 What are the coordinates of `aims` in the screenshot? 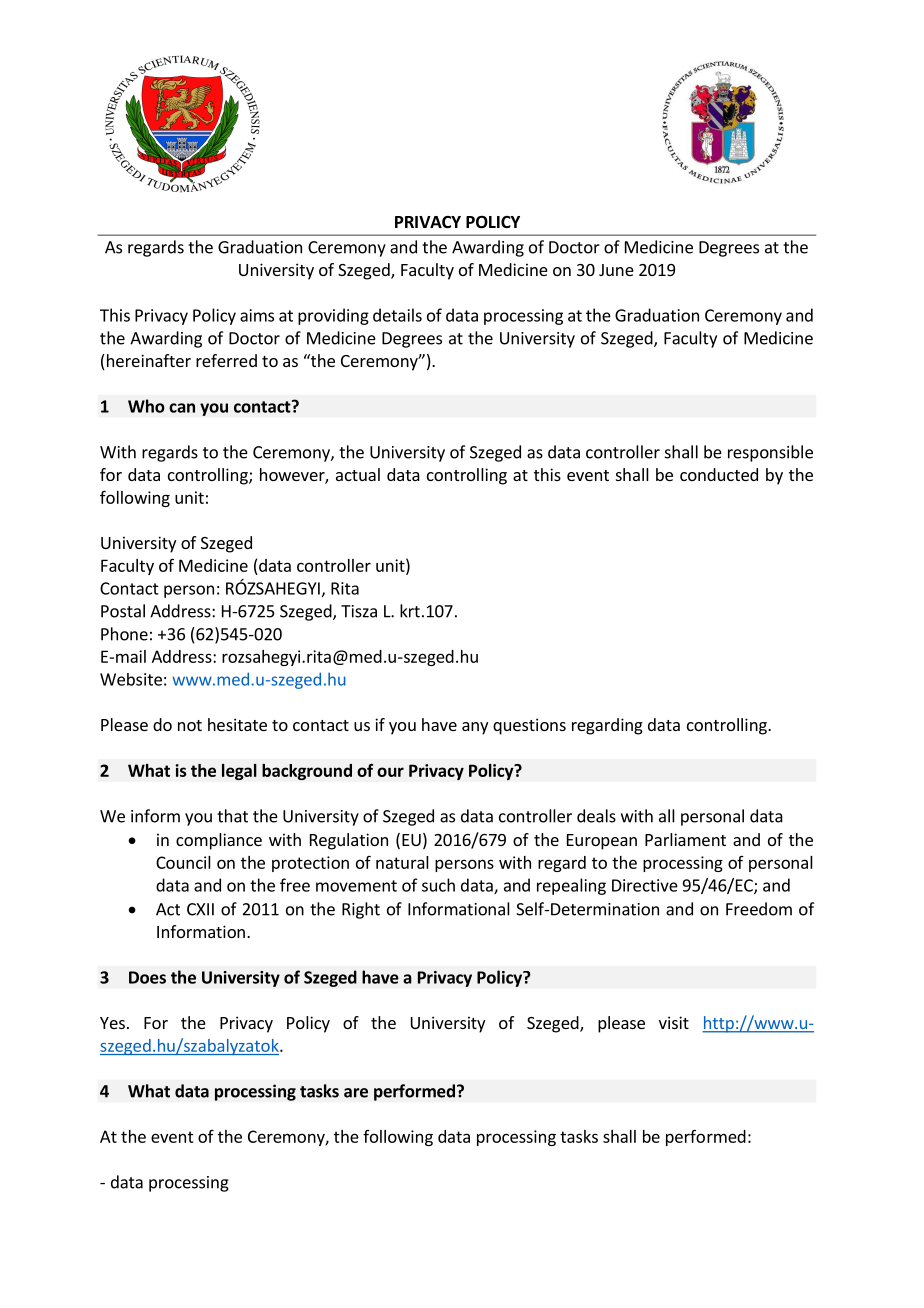 It's located at (257, 315).
